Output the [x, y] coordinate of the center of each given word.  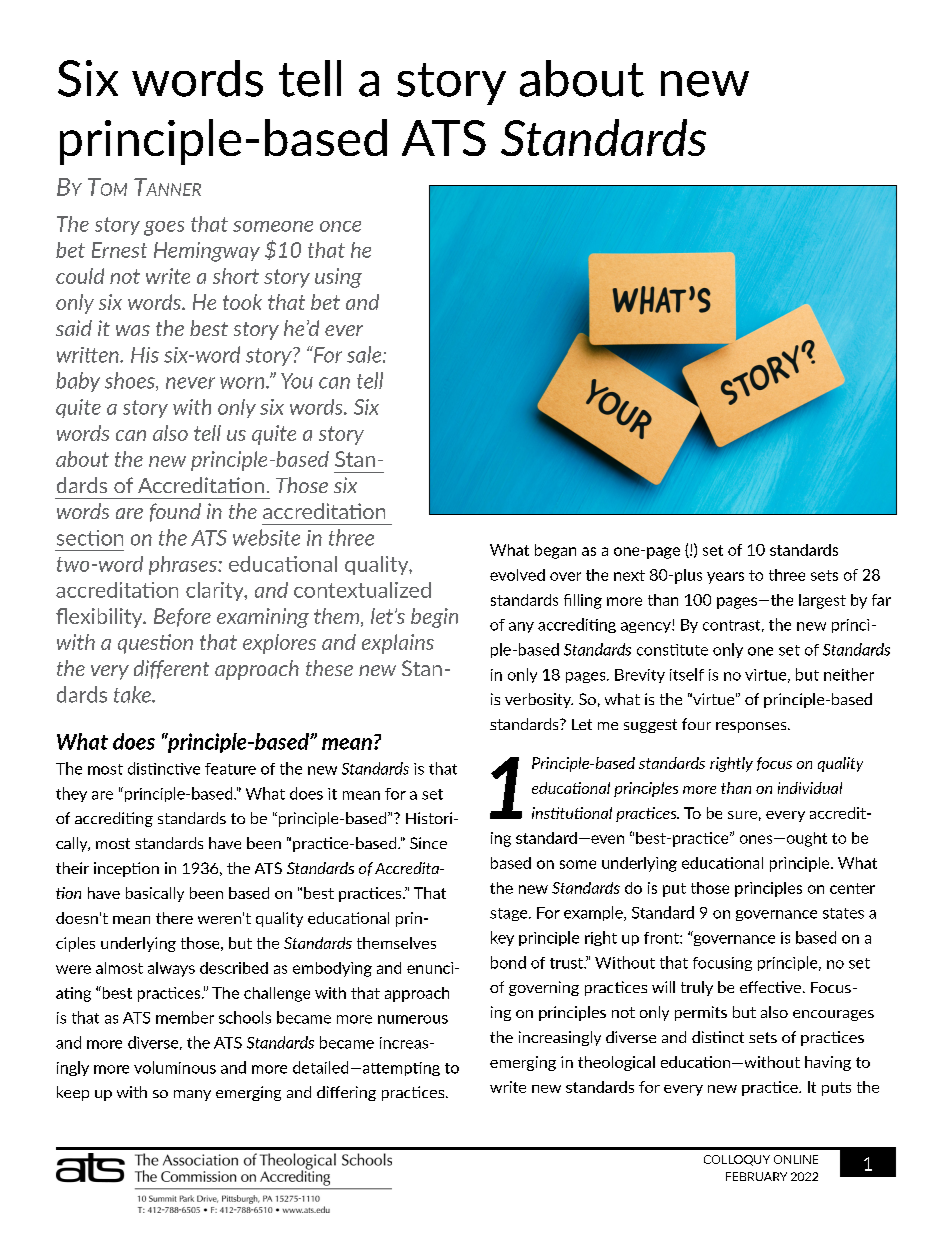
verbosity [539, 700]
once [340, 226]
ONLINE [796, 1159]
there [174, 918]
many [192, 1095]
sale [365, 354]
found [175, 512]
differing [346, 1093]
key [502, 938]
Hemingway [207, 252]
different [171, 669]
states [843, 913]
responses [752, 727]
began [555, 551]
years [725, 578]
